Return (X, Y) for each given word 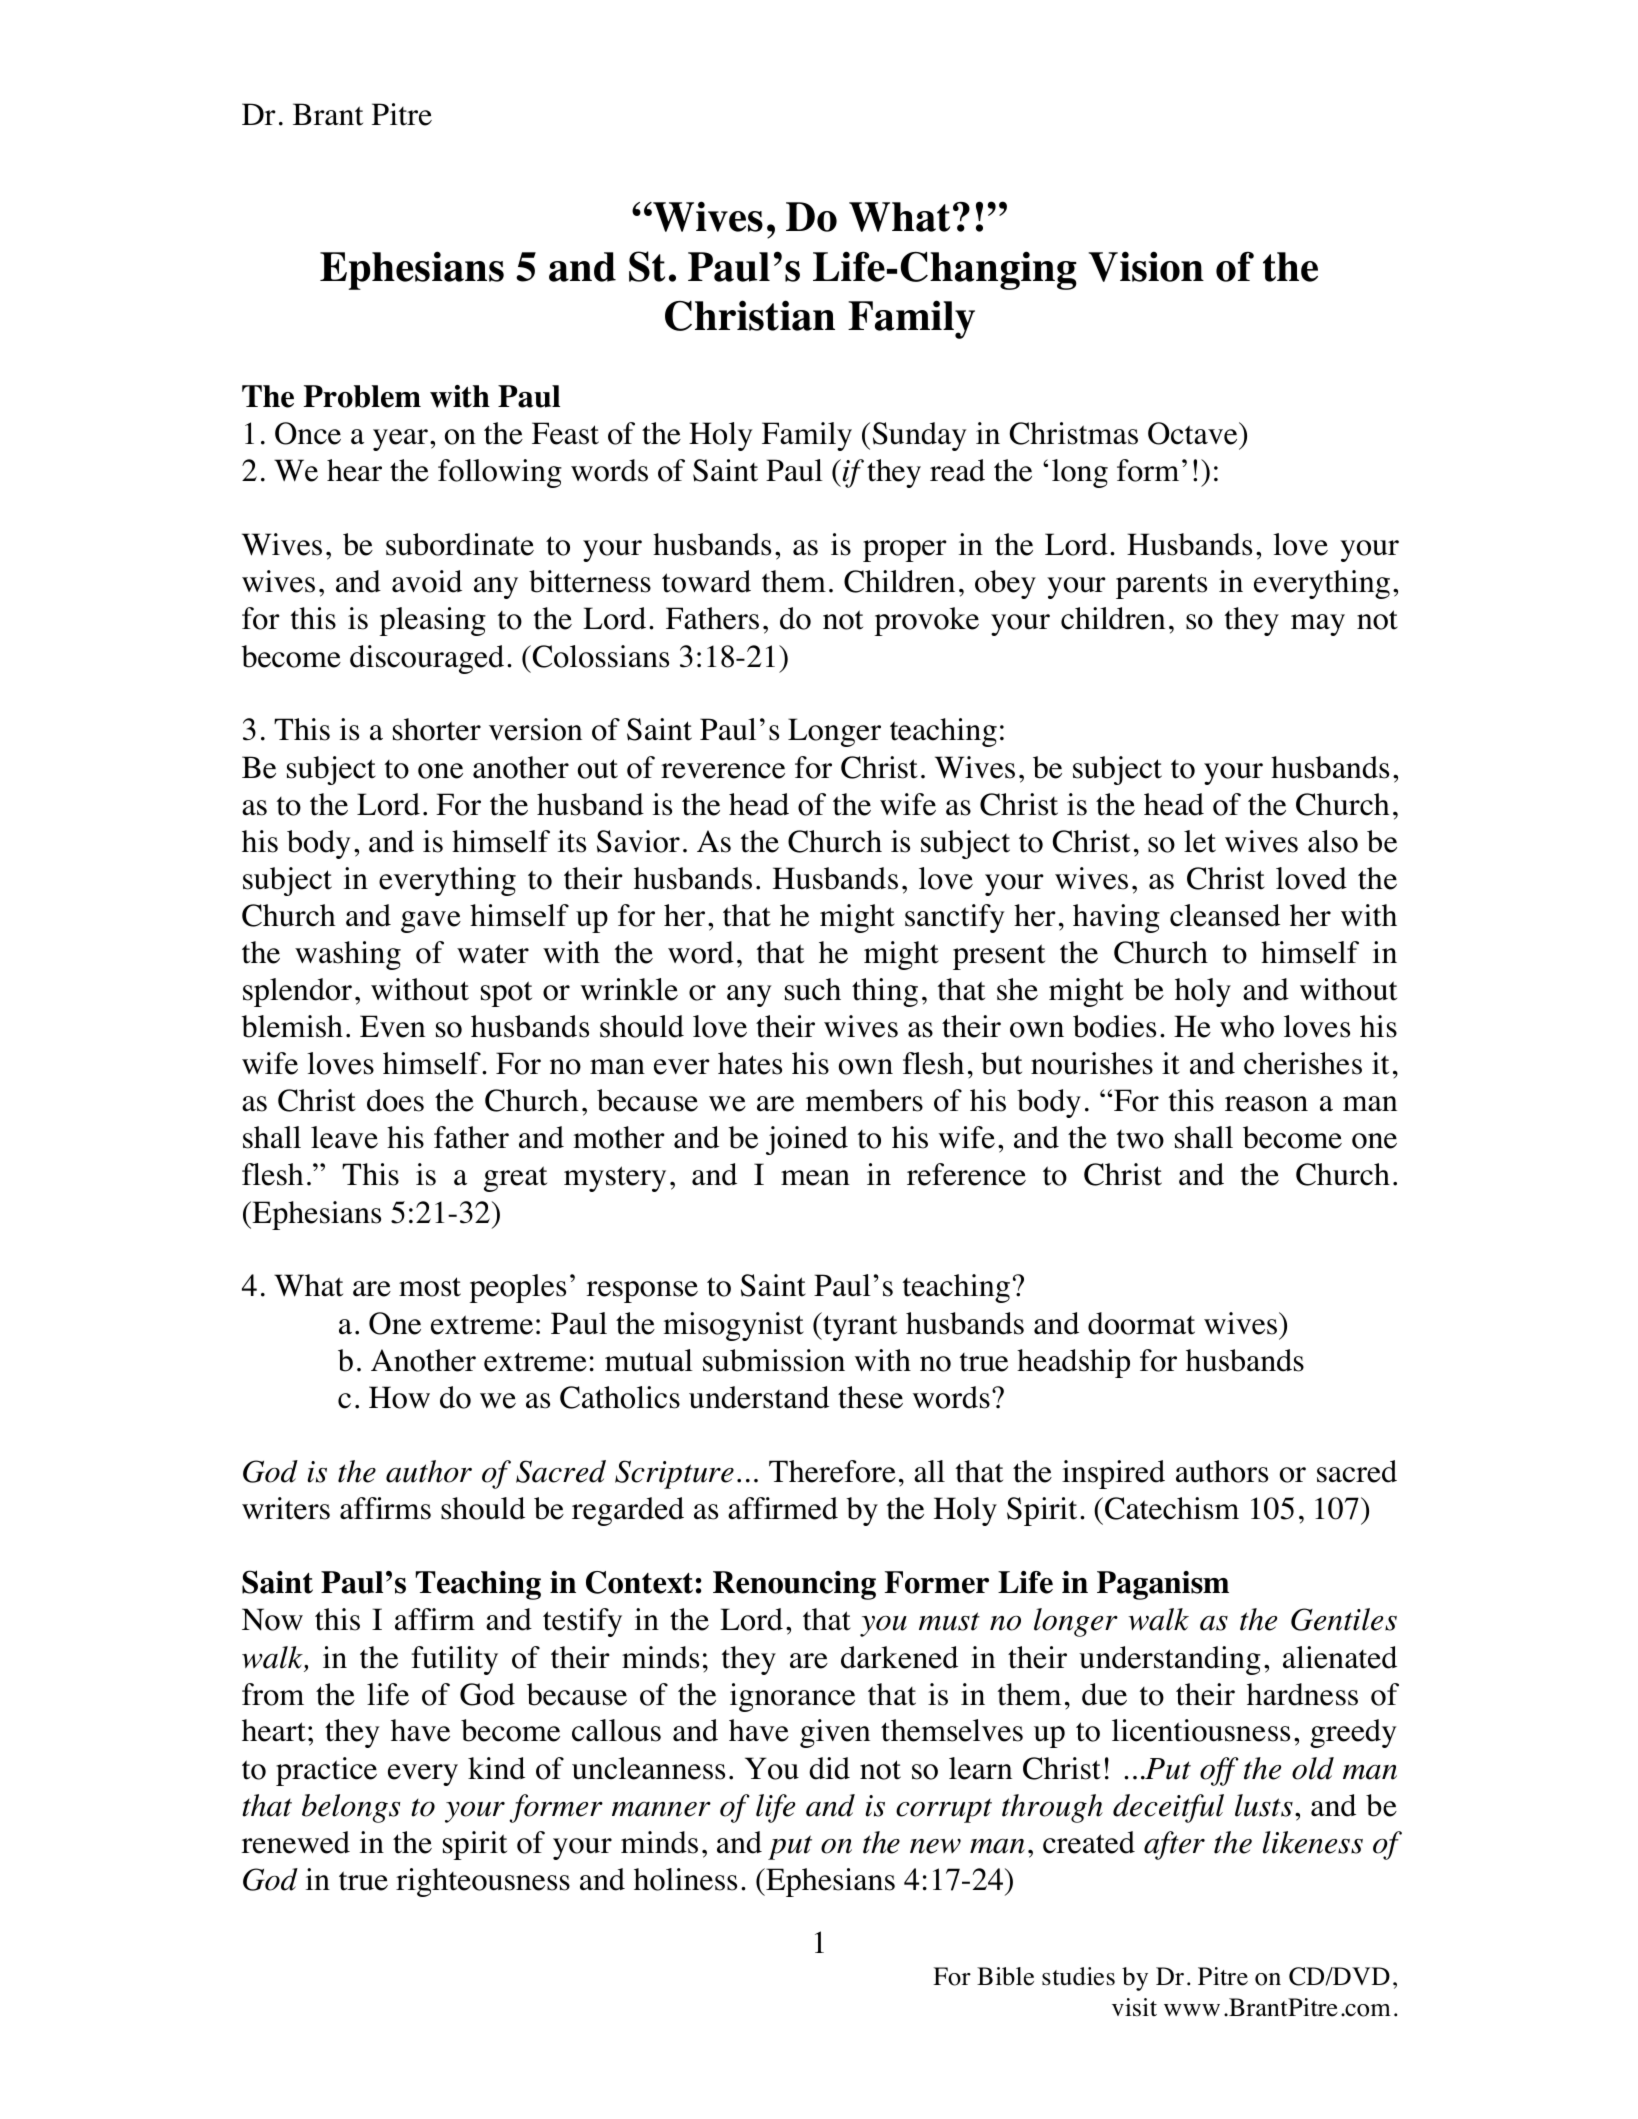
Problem (362, 396)
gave (431, 922)
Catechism (1172, 1508)
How (399, 1397)
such (813, 989)
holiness (685, 1879)
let (1200, 841)
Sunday (920, 436)
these (870, 1397)
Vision (1146, 266)
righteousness (483, 1882)
